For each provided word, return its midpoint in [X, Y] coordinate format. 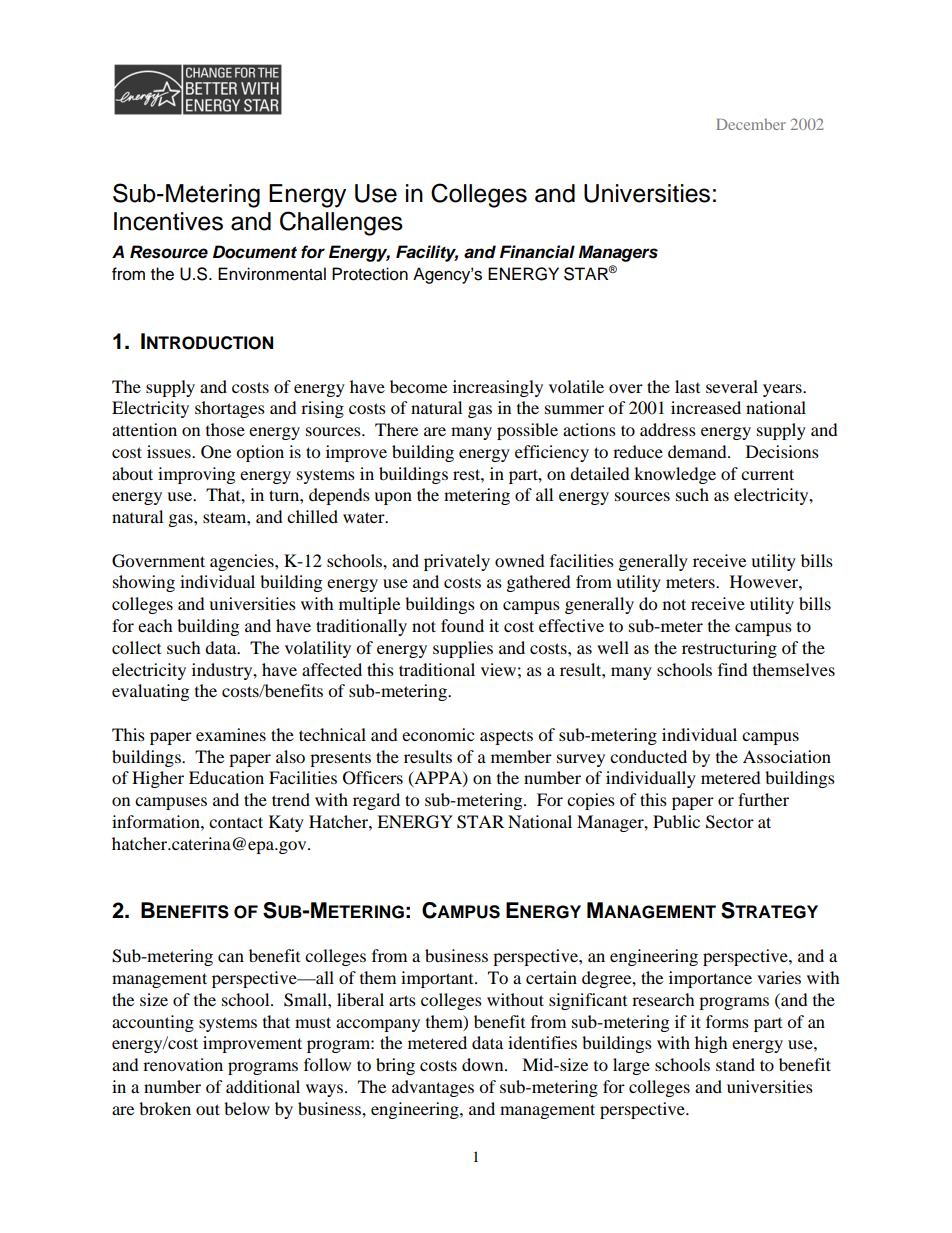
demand [698, 451]
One [216, 452]
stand [735, 1064]
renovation [183, 1064]
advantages [433, 1088]
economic [438, 734]
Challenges [341, 223]
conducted [648, 756]
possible [527, 431]
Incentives [168, 221]
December [751, 124]
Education [226, 777]
